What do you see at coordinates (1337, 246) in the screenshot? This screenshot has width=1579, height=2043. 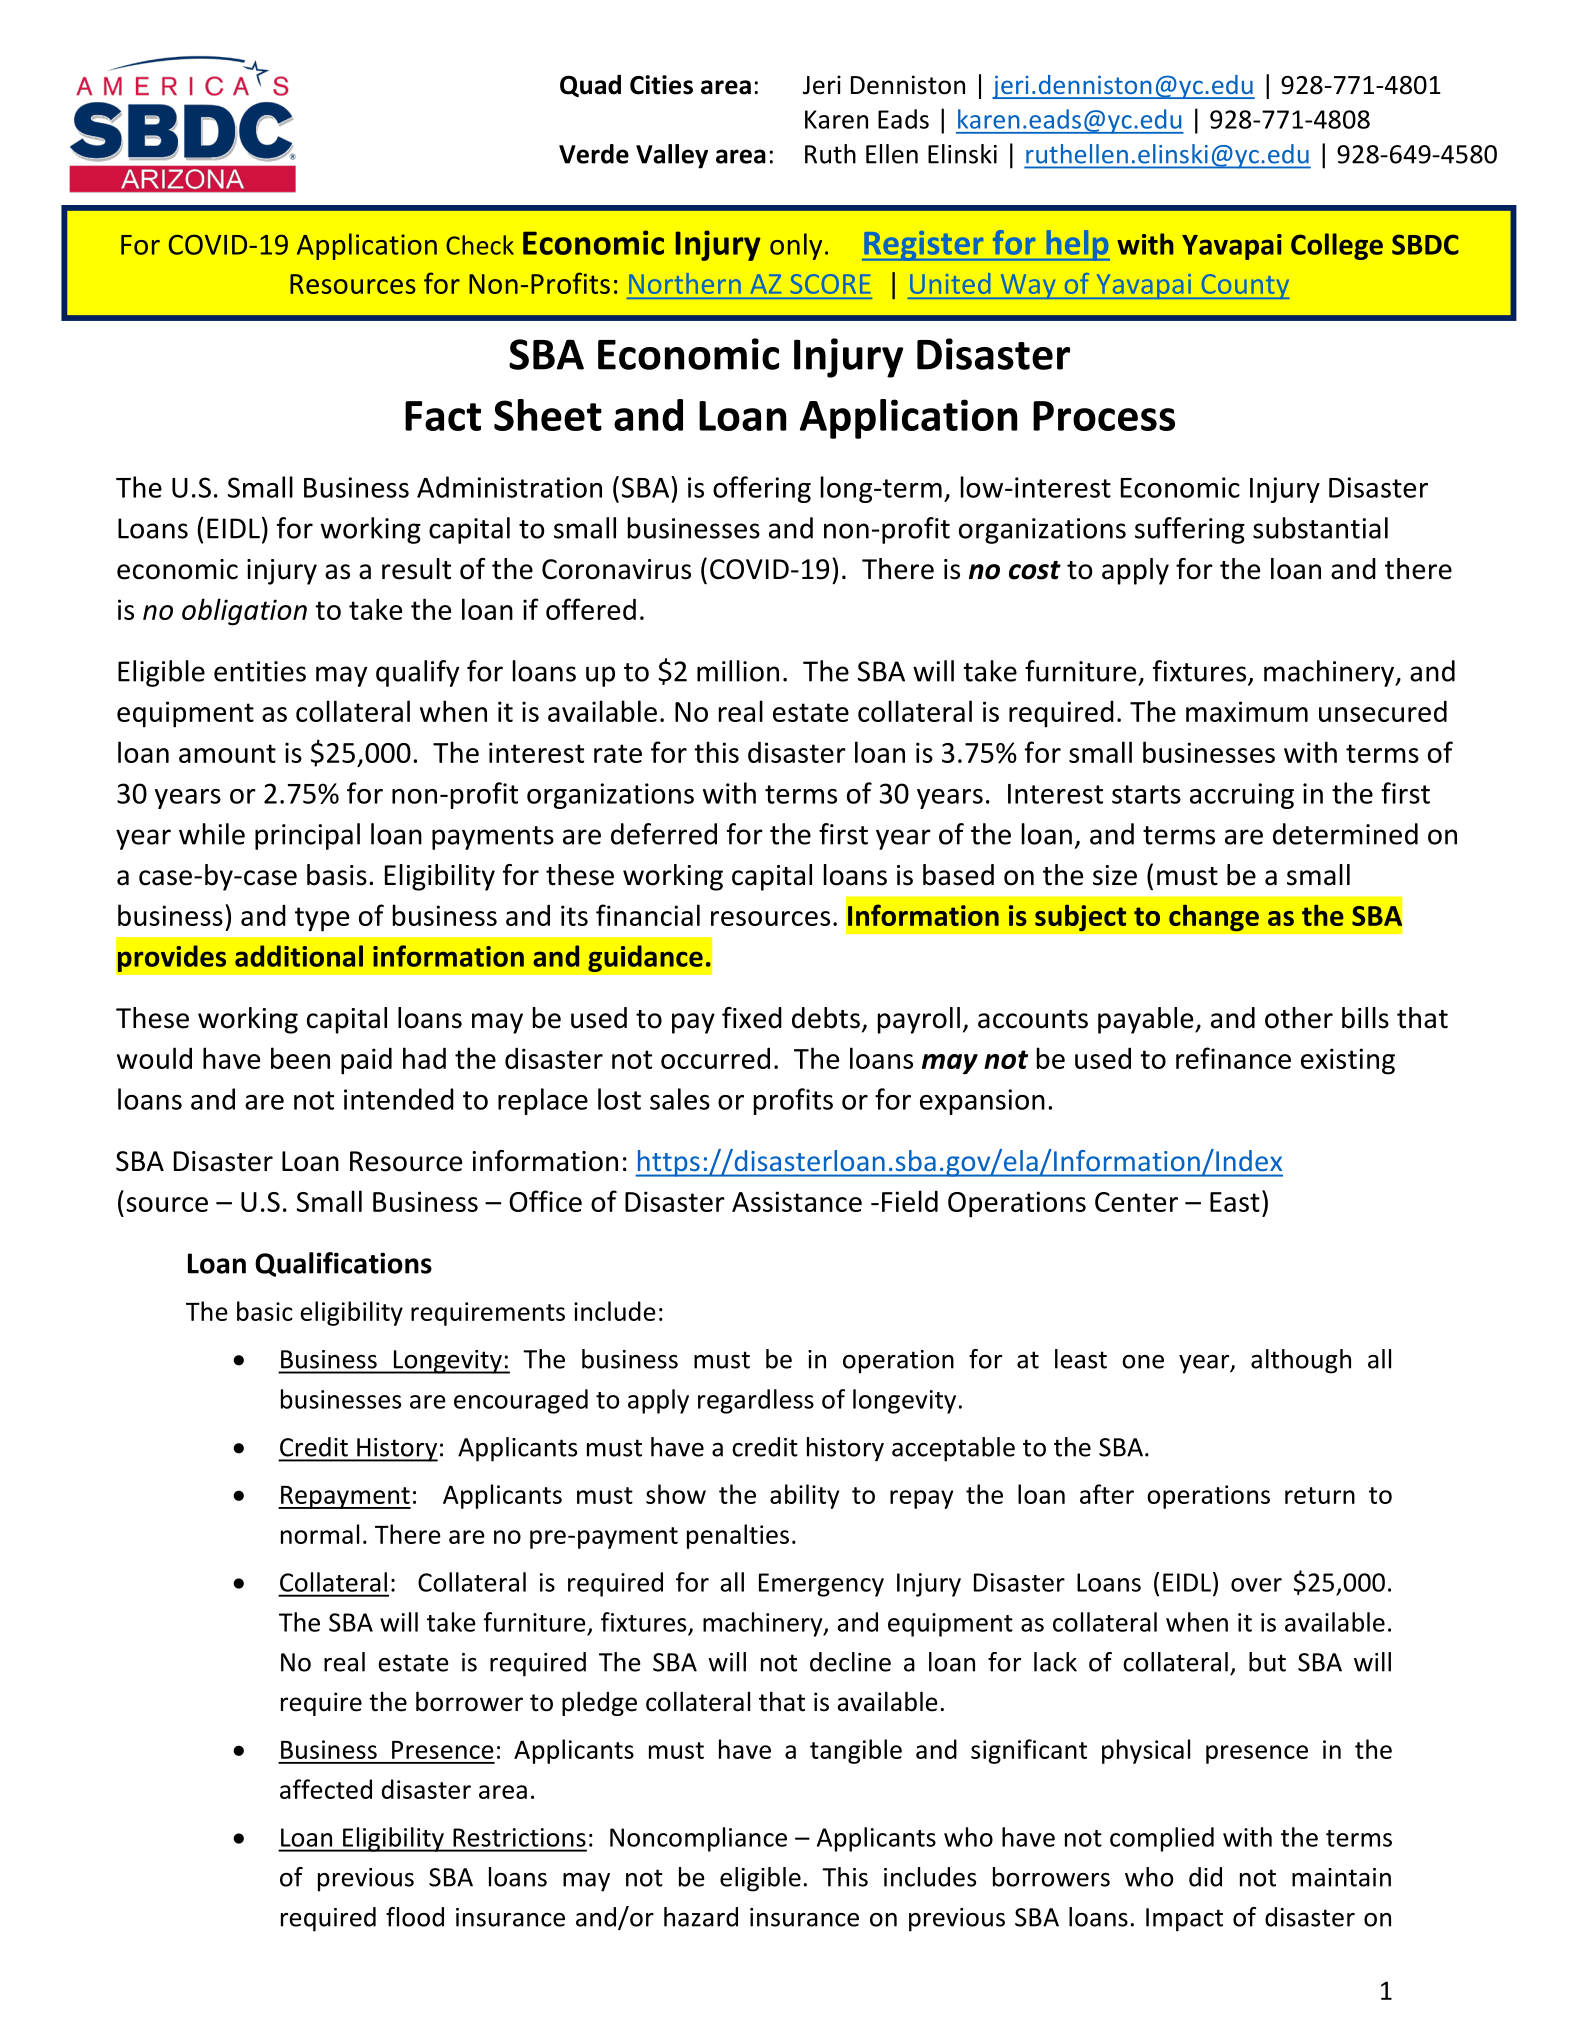 I see `College` at bounding box center [1337, 246].
